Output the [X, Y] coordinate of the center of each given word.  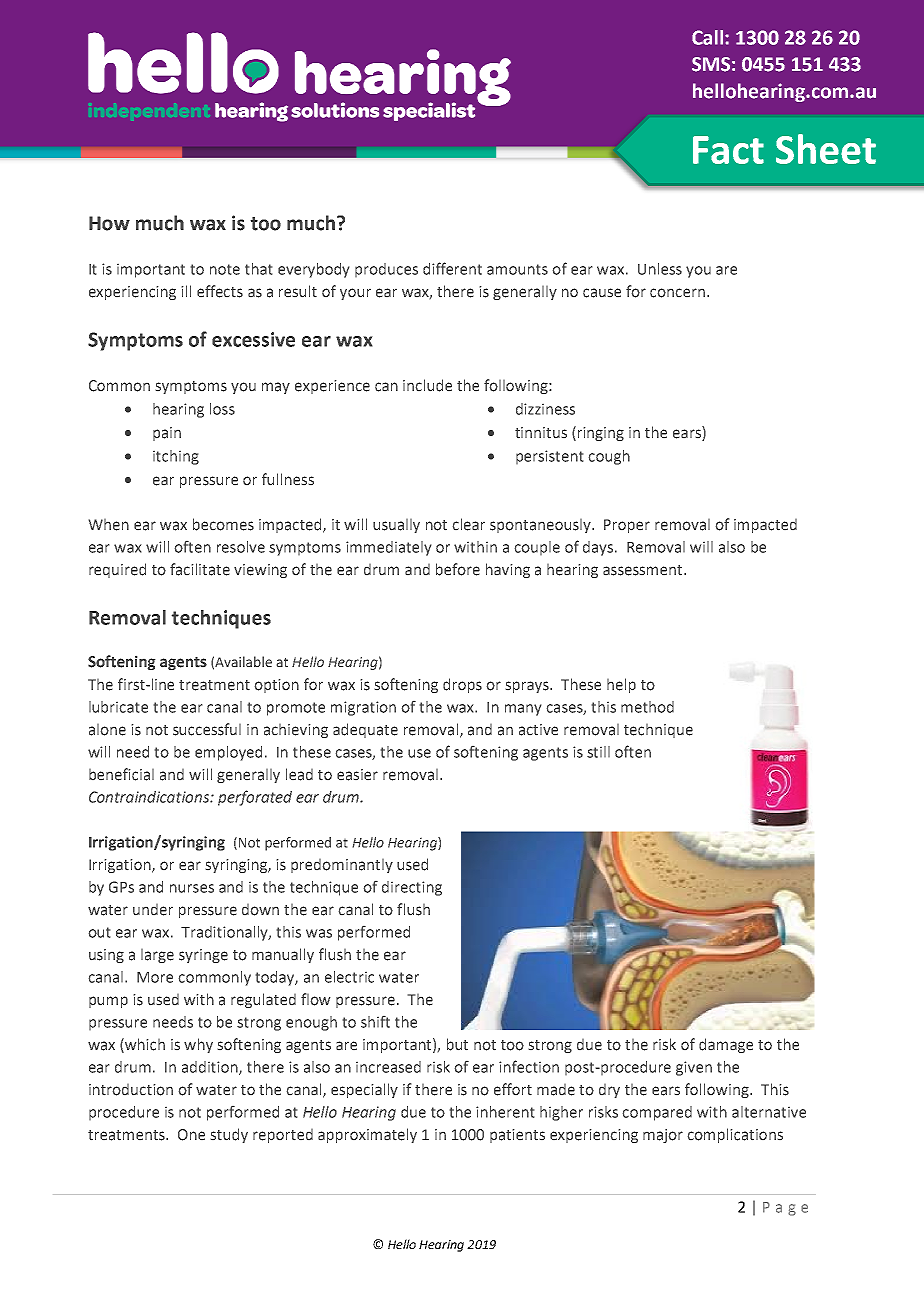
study [229, 1135]
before [458, 569]
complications [735, 1135]
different [452, 268]
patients [517, 1136]
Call [709, 37]
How [109, 223]
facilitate [200, 569]
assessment [644, 570]
